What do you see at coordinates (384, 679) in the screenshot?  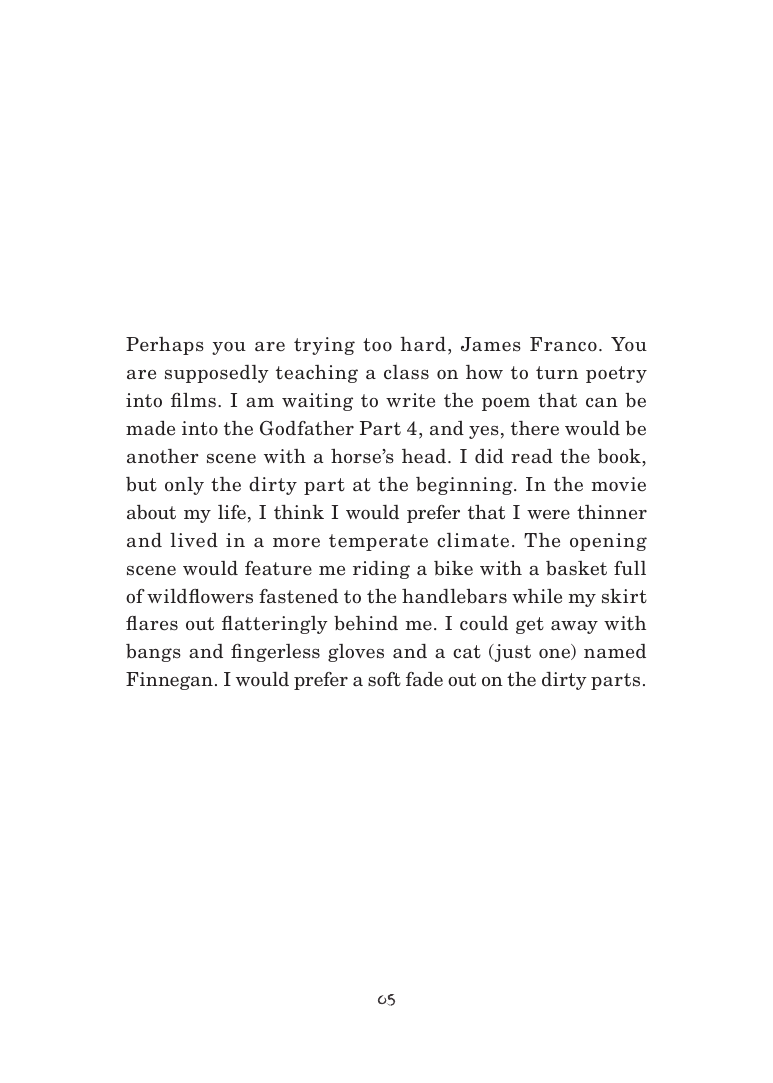 I see `soft` at bounding box center [384, 679].
